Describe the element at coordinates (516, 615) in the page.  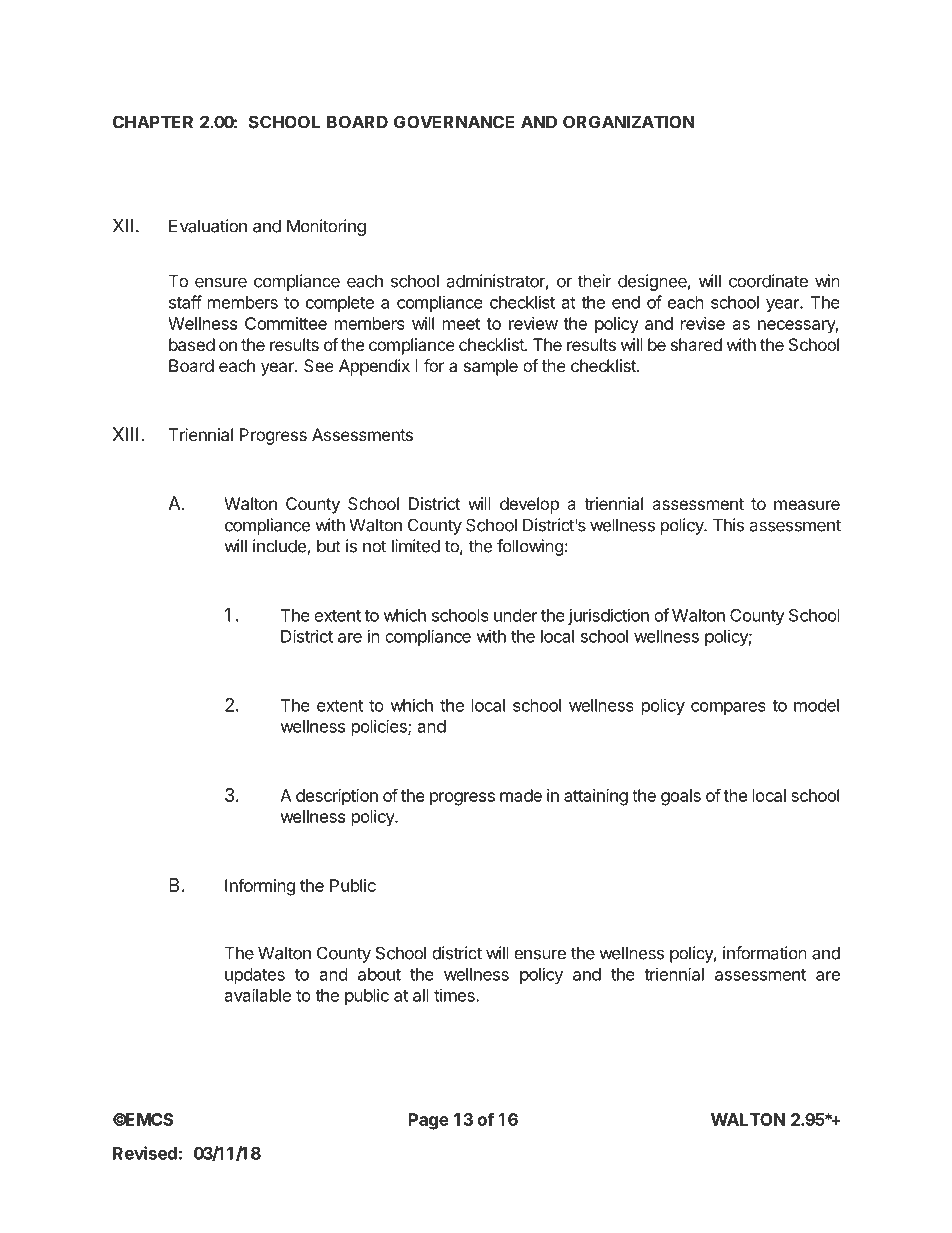
I see `under` at that location.
